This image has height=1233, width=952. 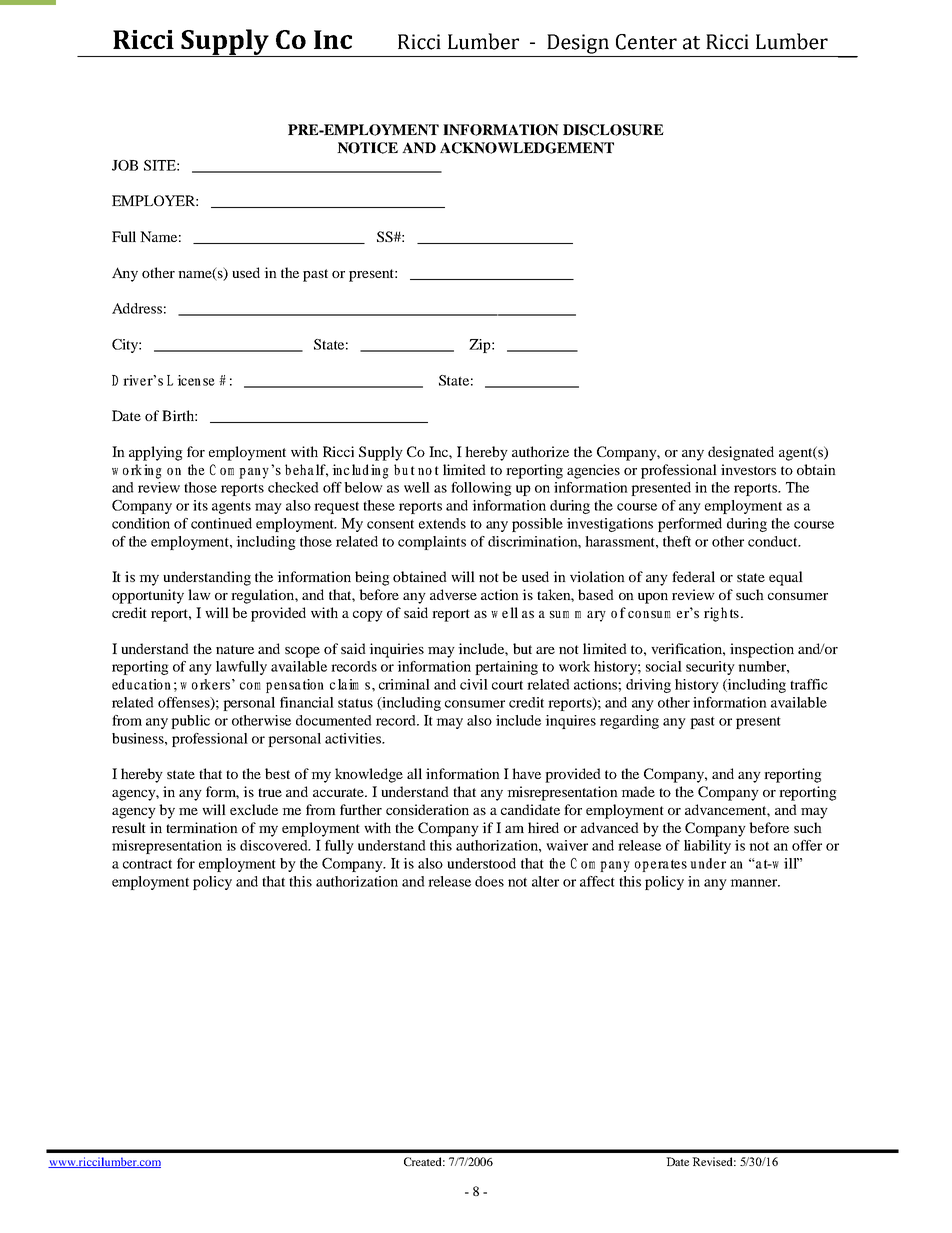 I want to click on its, so click(x=200, y=505).
